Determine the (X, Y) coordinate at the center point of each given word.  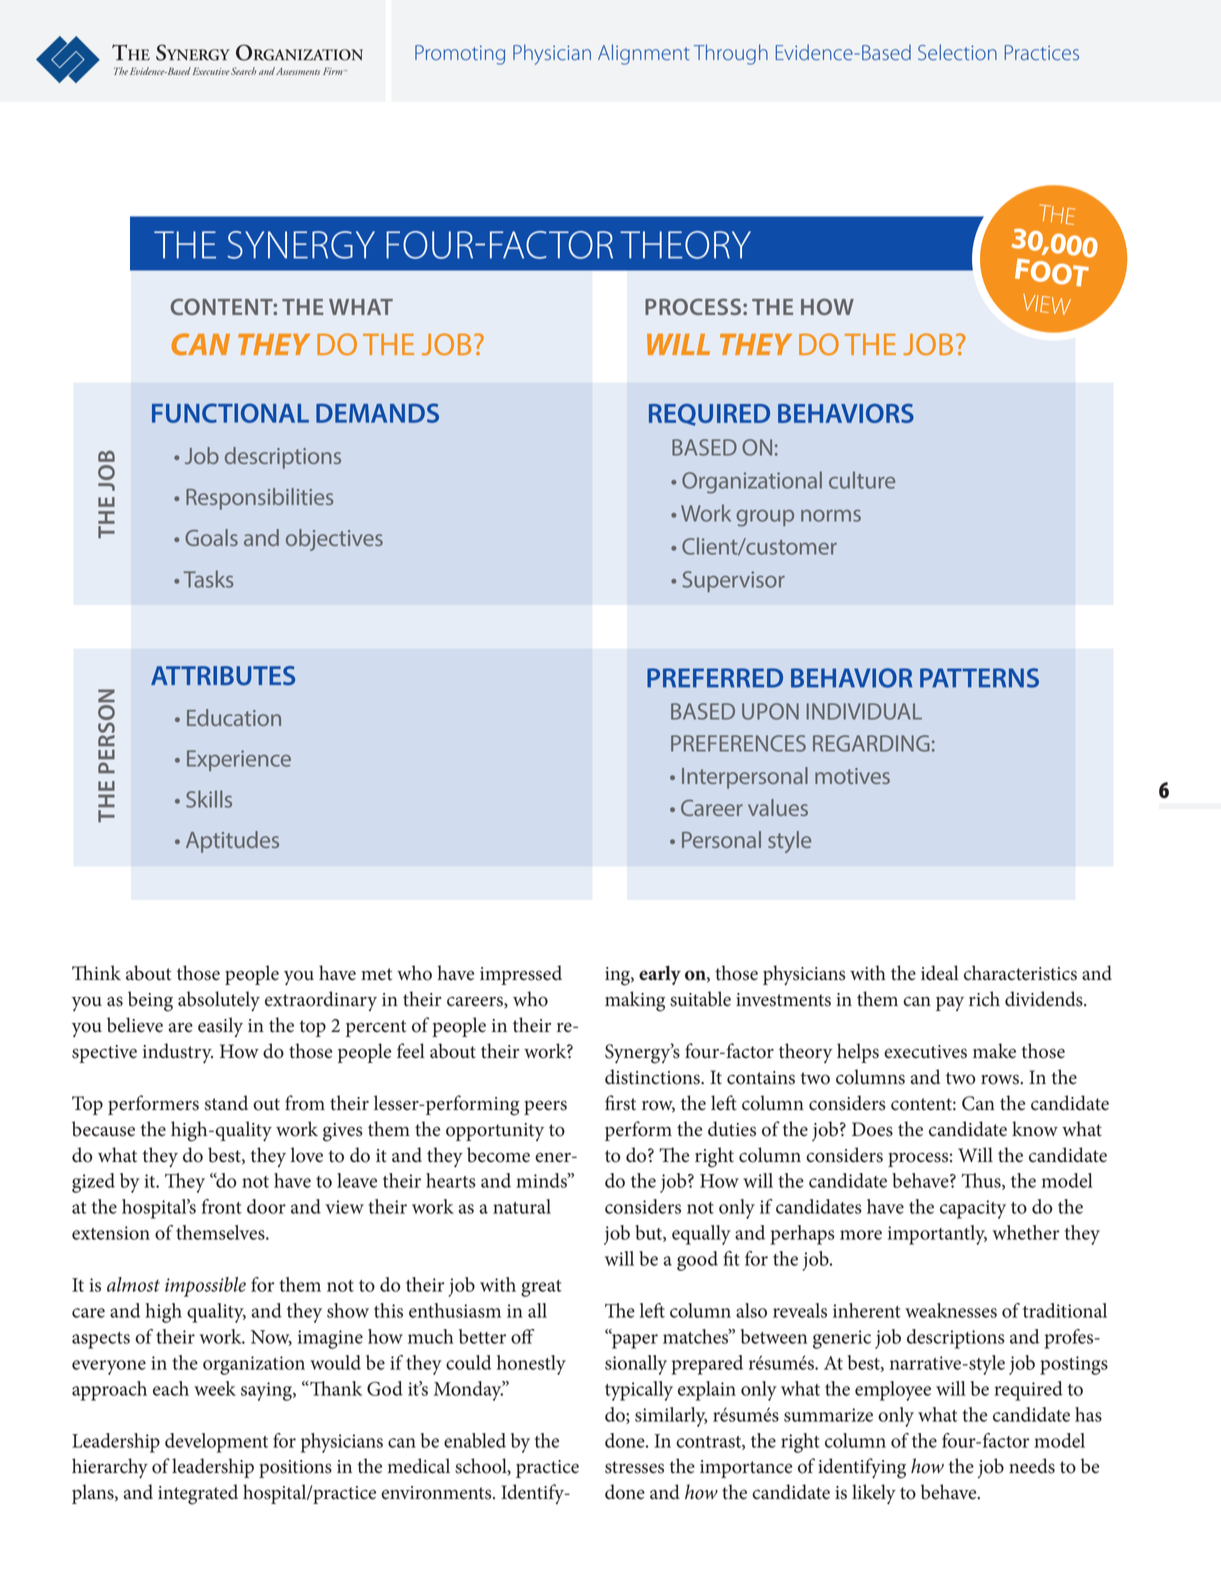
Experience (239, 760)
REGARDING (871, 743)
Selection (957, 52)
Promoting (460, 55)
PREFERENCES (738, 743)
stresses (634, 1467)
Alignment (644, 54)
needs (1032, 1466)
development (216, 1443)
